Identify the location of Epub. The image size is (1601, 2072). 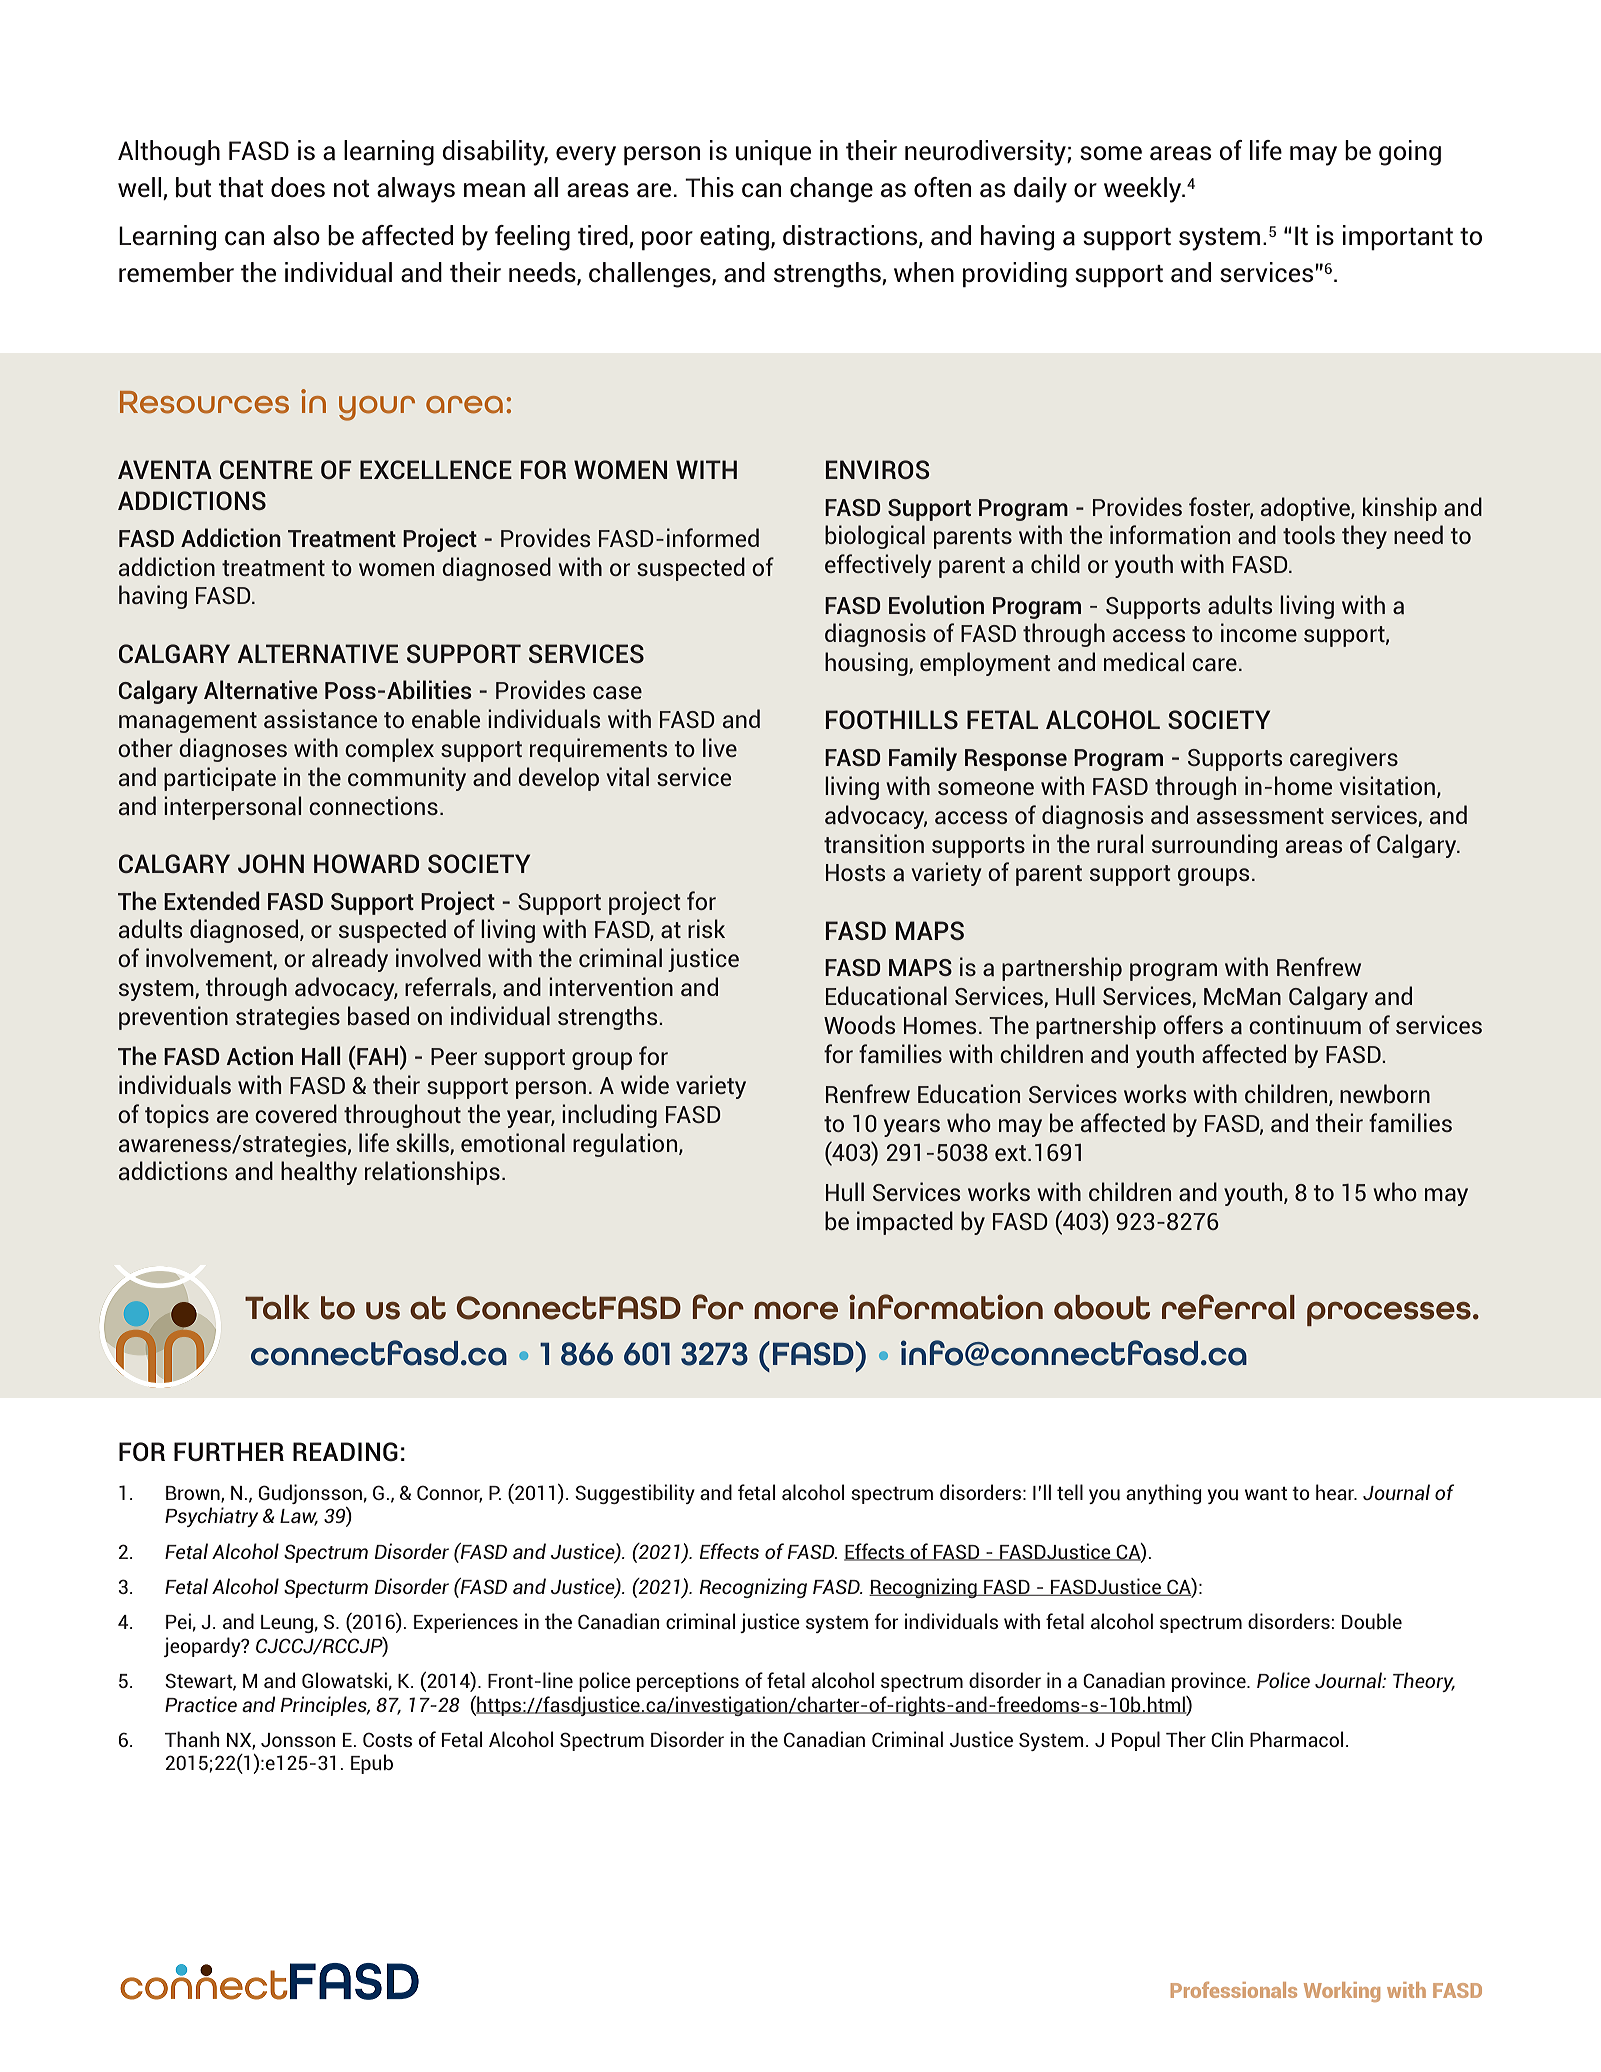
(372, 1764).
